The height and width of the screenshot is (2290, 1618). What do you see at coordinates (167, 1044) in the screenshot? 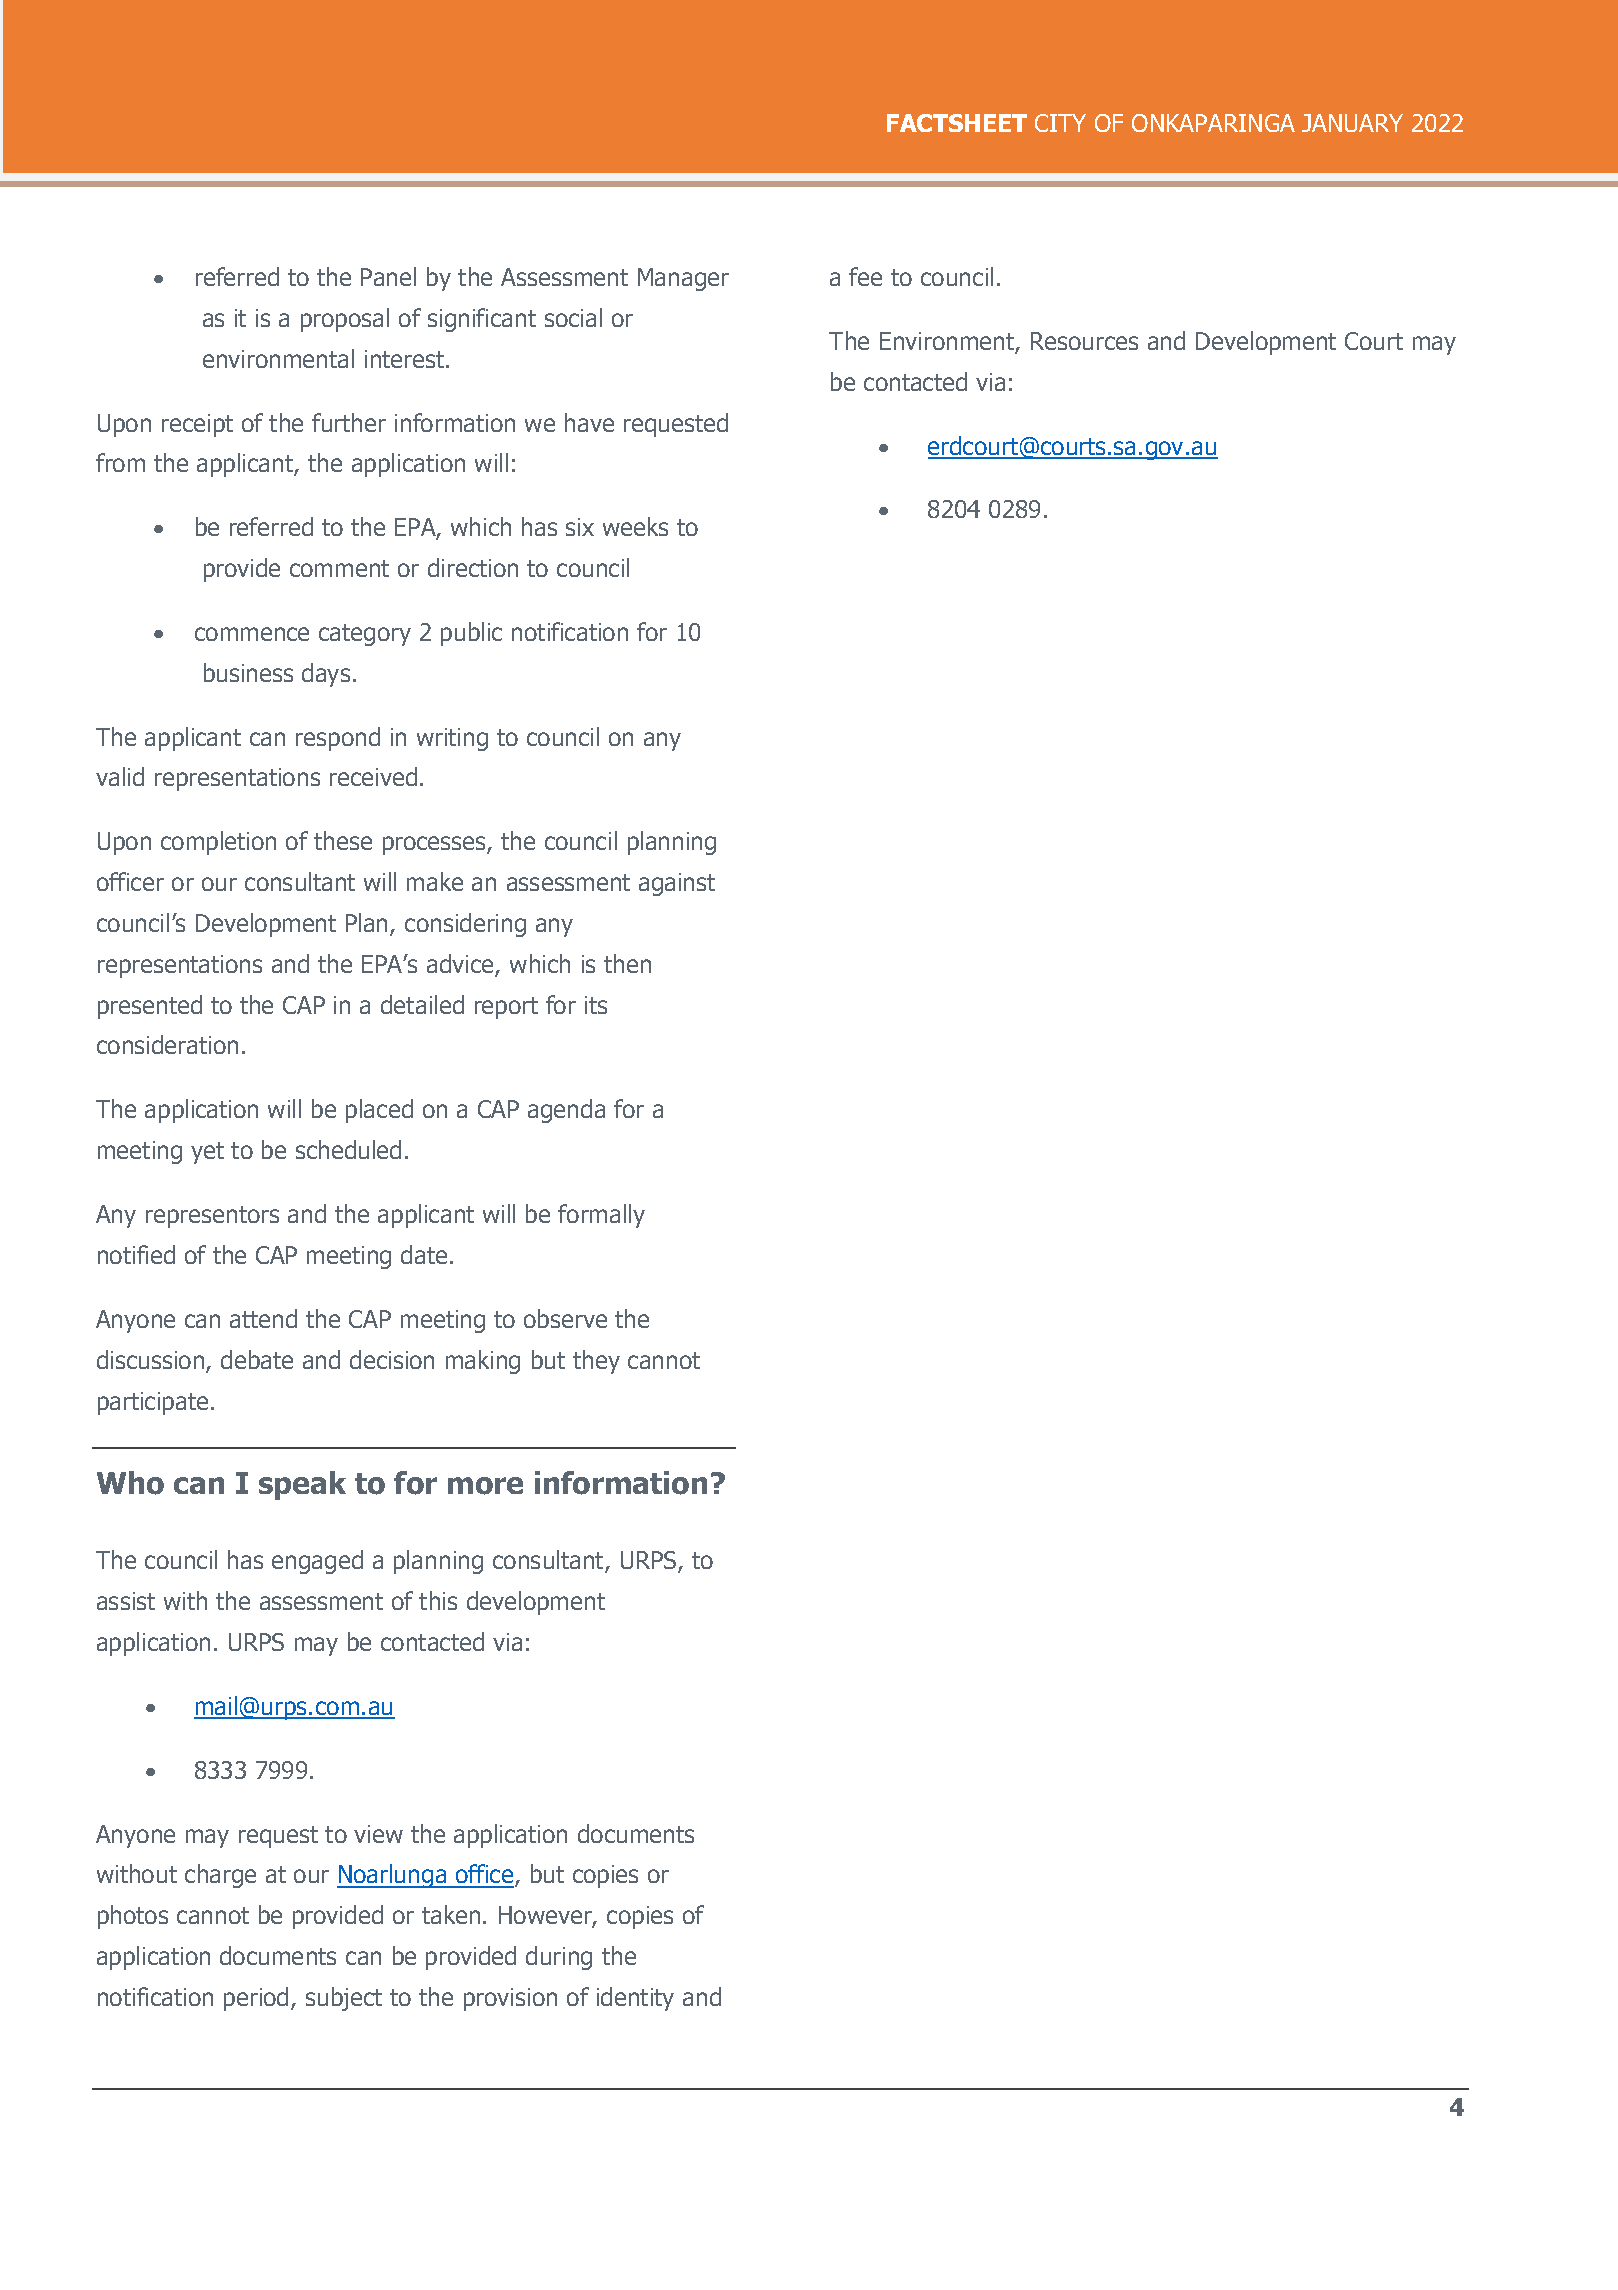
I see `consideration` at bounding box center [167, 1044].
